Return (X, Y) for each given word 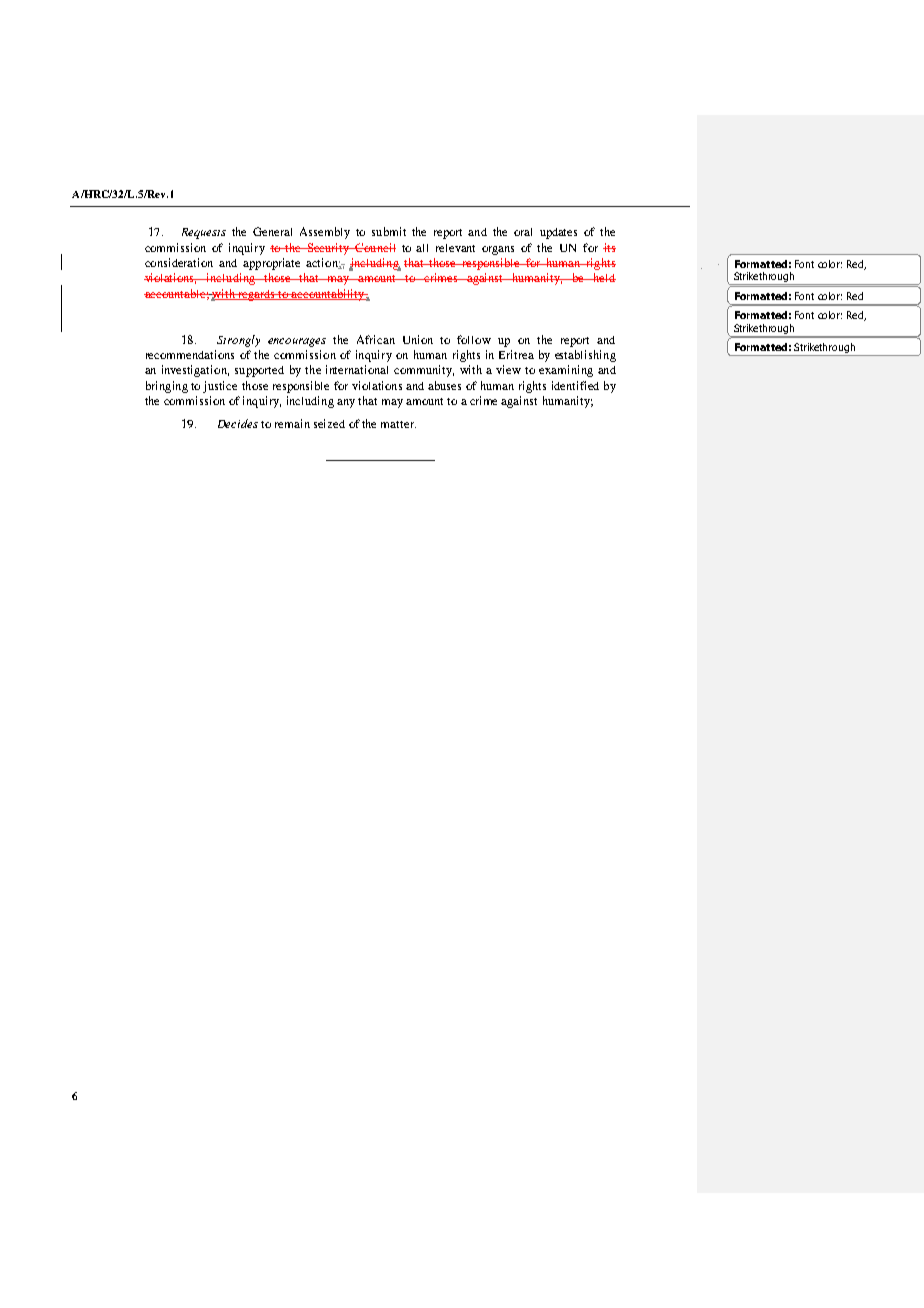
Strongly (238, 341)
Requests (204, 233)
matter (398, 424)
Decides (238, 423)
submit (389, 231)
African (376, 339)
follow (474, 339)
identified (575, 385)
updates (558, 233)
